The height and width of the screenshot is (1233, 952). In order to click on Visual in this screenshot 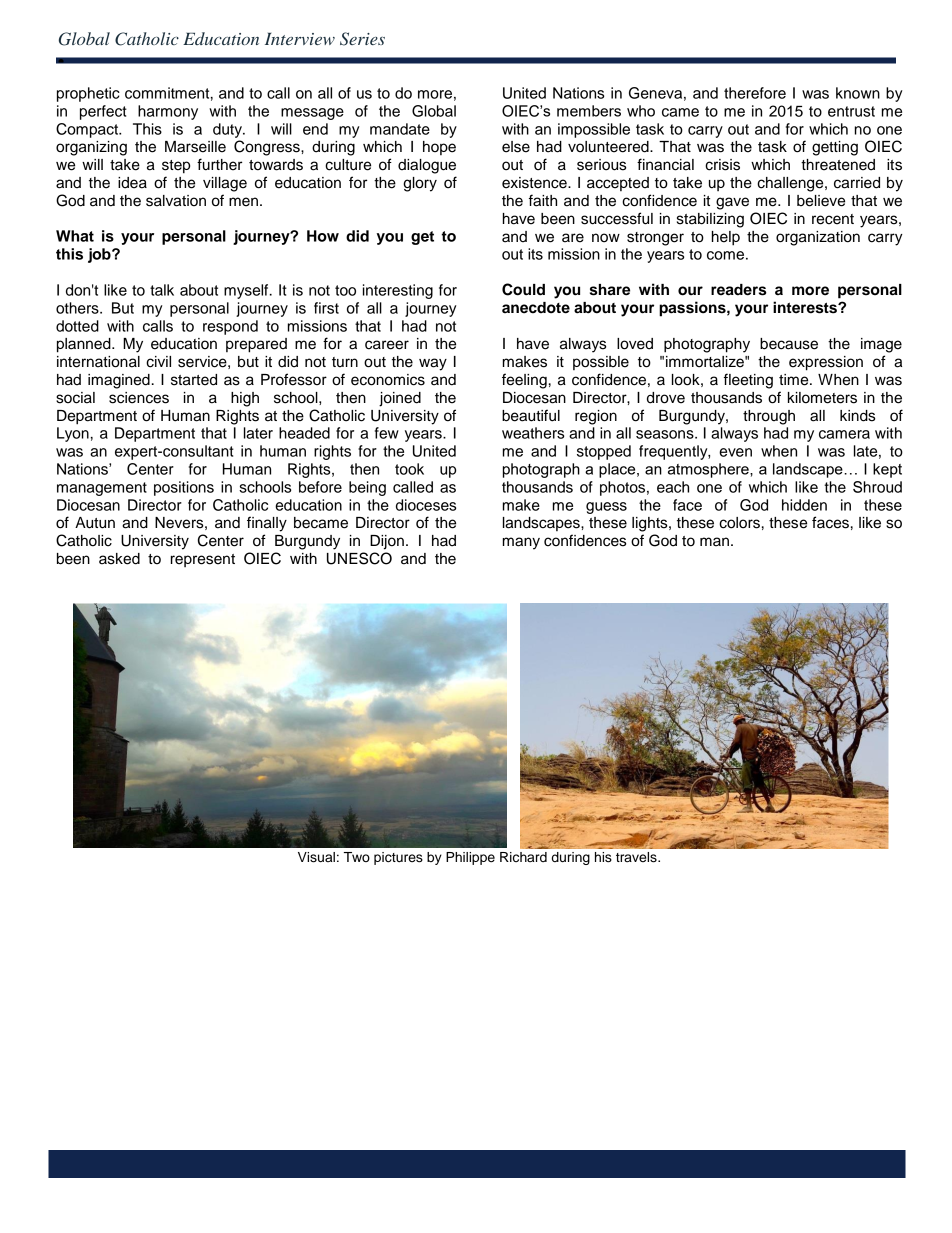, I will do `click(316, 857)`.
